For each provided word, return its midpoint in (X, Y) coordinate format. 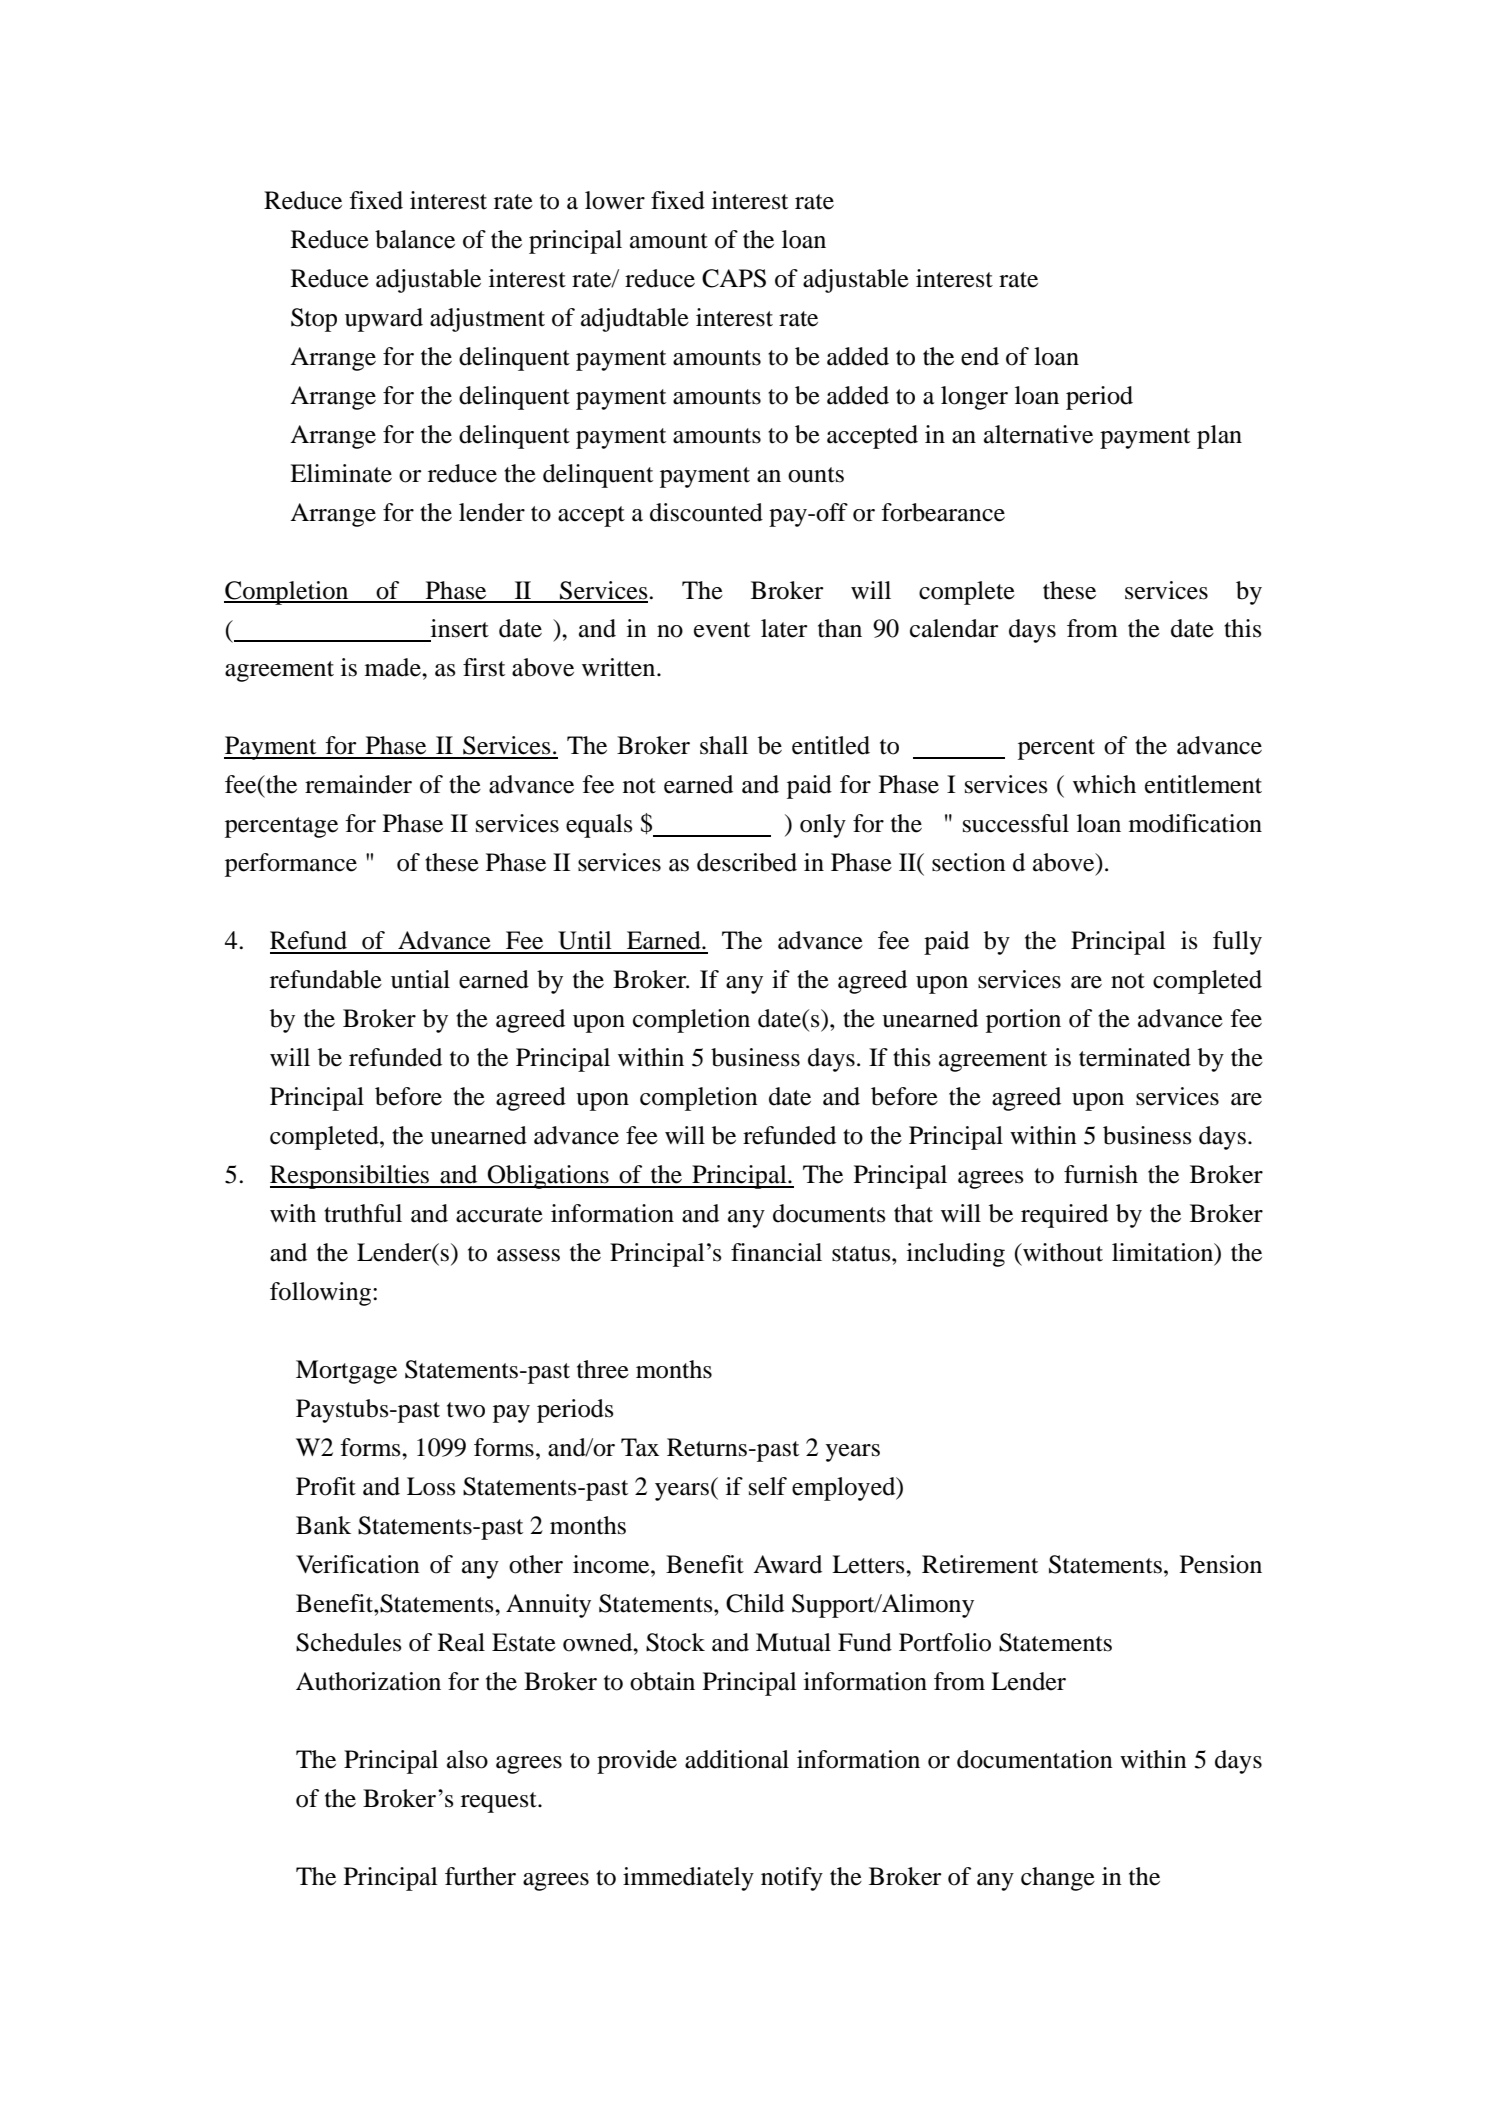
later (784, 628)
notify (792, 1879)
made (394, 667)
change (1058, 1879)
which (1104, 784)
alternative (1038, 434)
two (466, 1410)
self (768, 1486)
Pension (1221, 1564)
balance (415, 239)
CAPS (734, 278)
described (747, 862)
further (480, 1876)
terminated (1135, 1057)
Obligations (548, 1177)
